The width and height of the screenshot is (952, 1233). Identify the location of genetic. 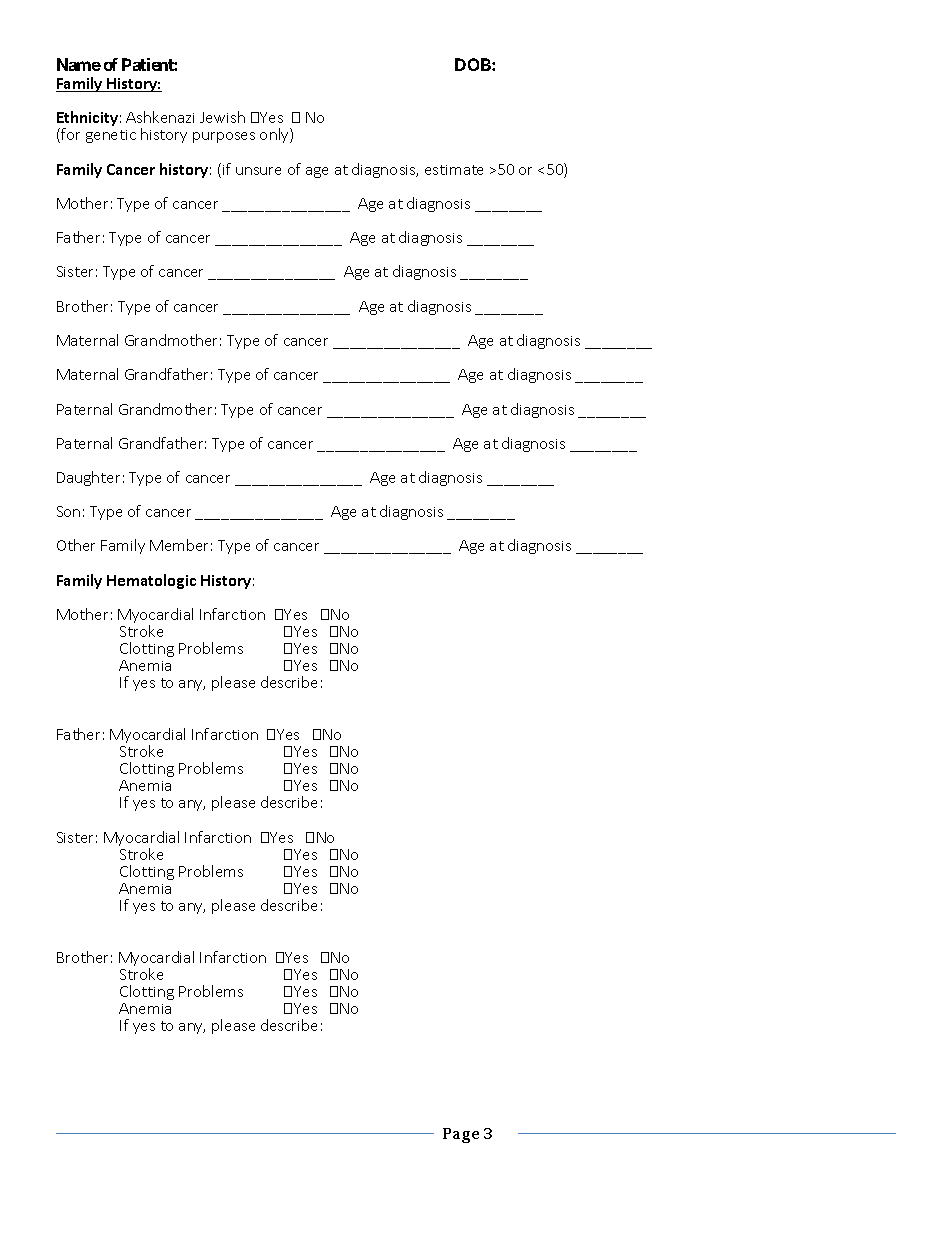
(111, 136).
